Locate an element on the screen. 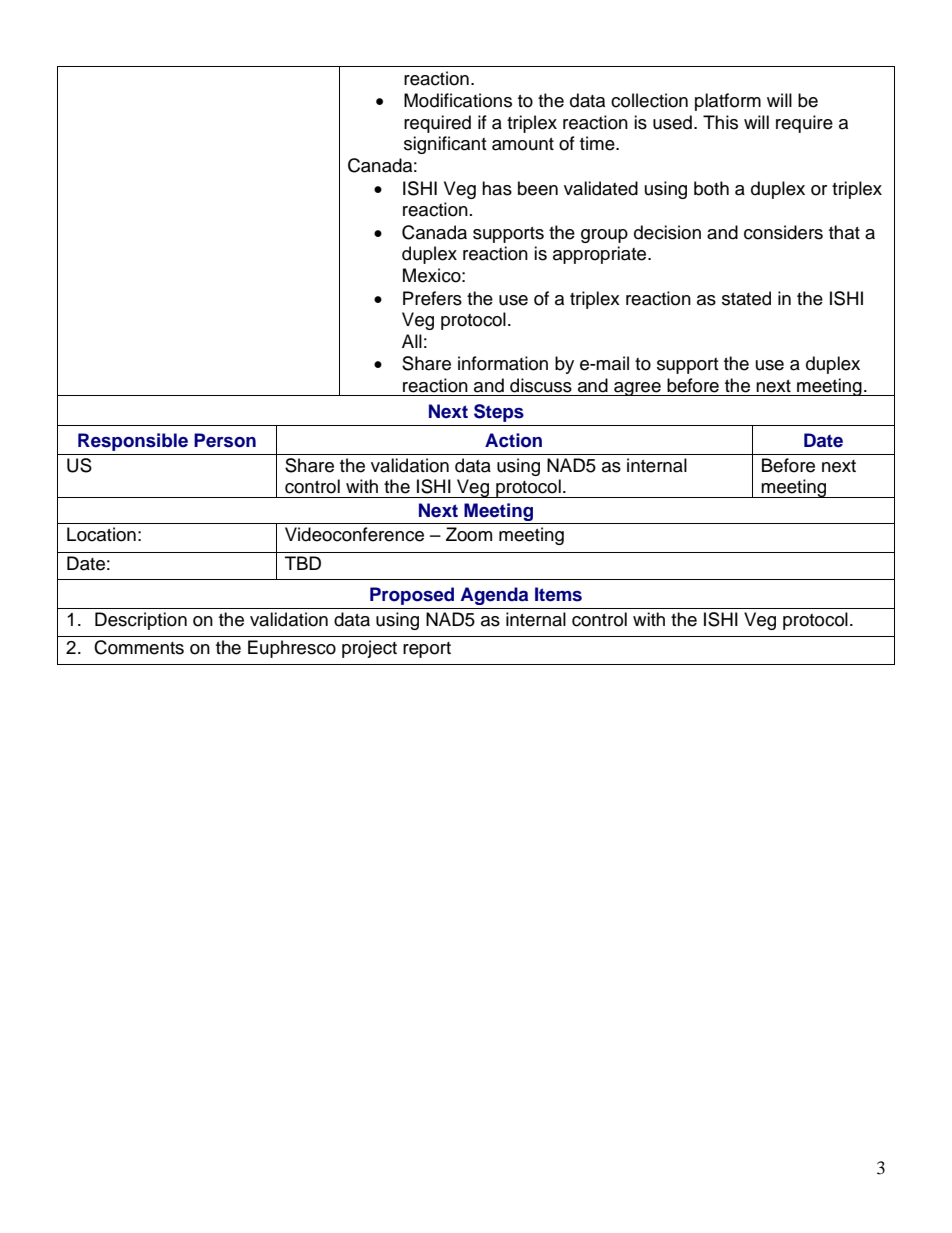 The height and width of the screenshot is (1233, 952). significant is located at coordinates (445, 145).
